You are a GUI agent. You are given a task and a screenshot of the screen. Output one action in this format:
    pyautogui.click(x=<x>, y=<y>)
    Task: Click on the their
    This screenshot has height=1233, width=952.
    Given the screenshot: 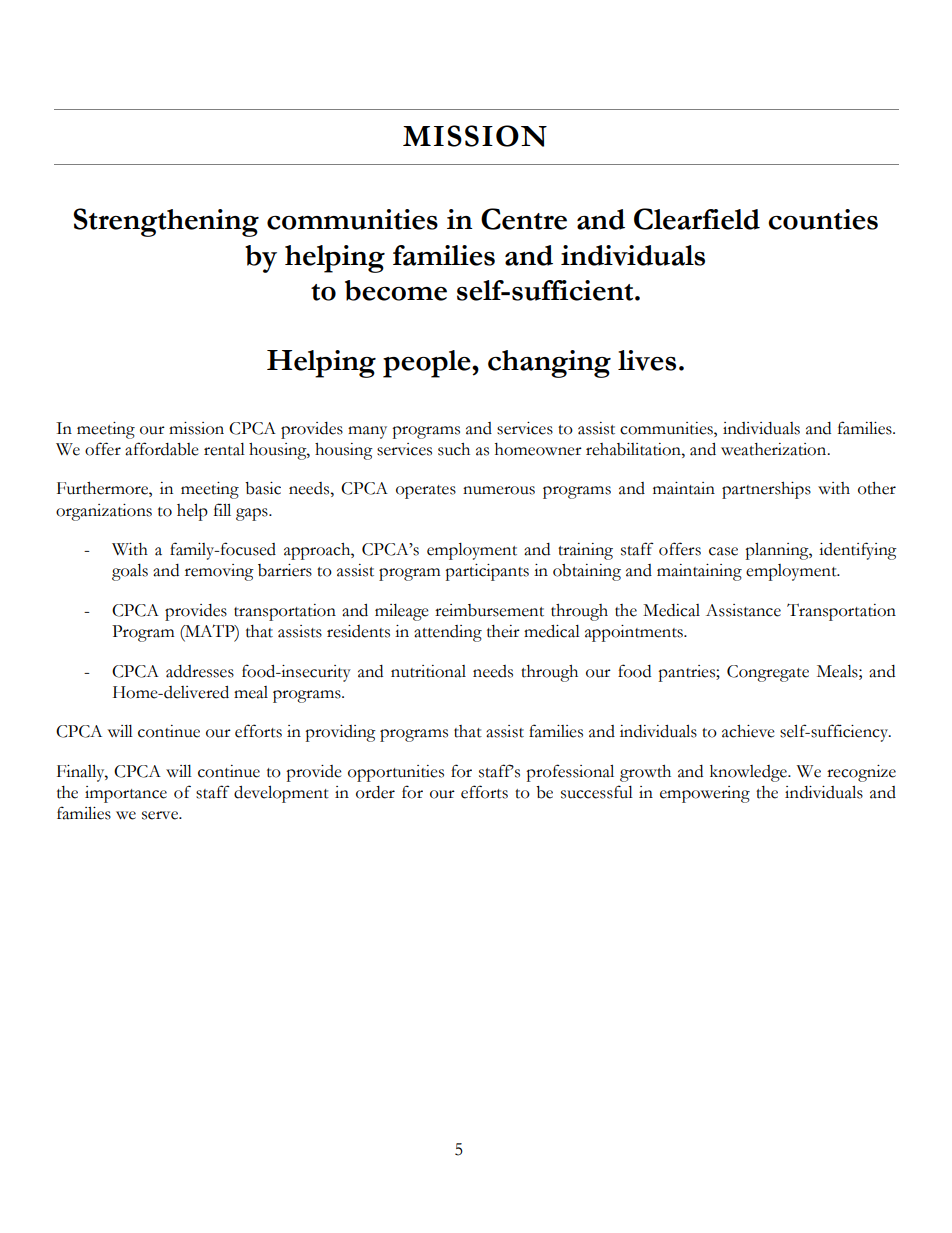 What is the action you would take?
    pyautogui.click(x=503, y=631)
